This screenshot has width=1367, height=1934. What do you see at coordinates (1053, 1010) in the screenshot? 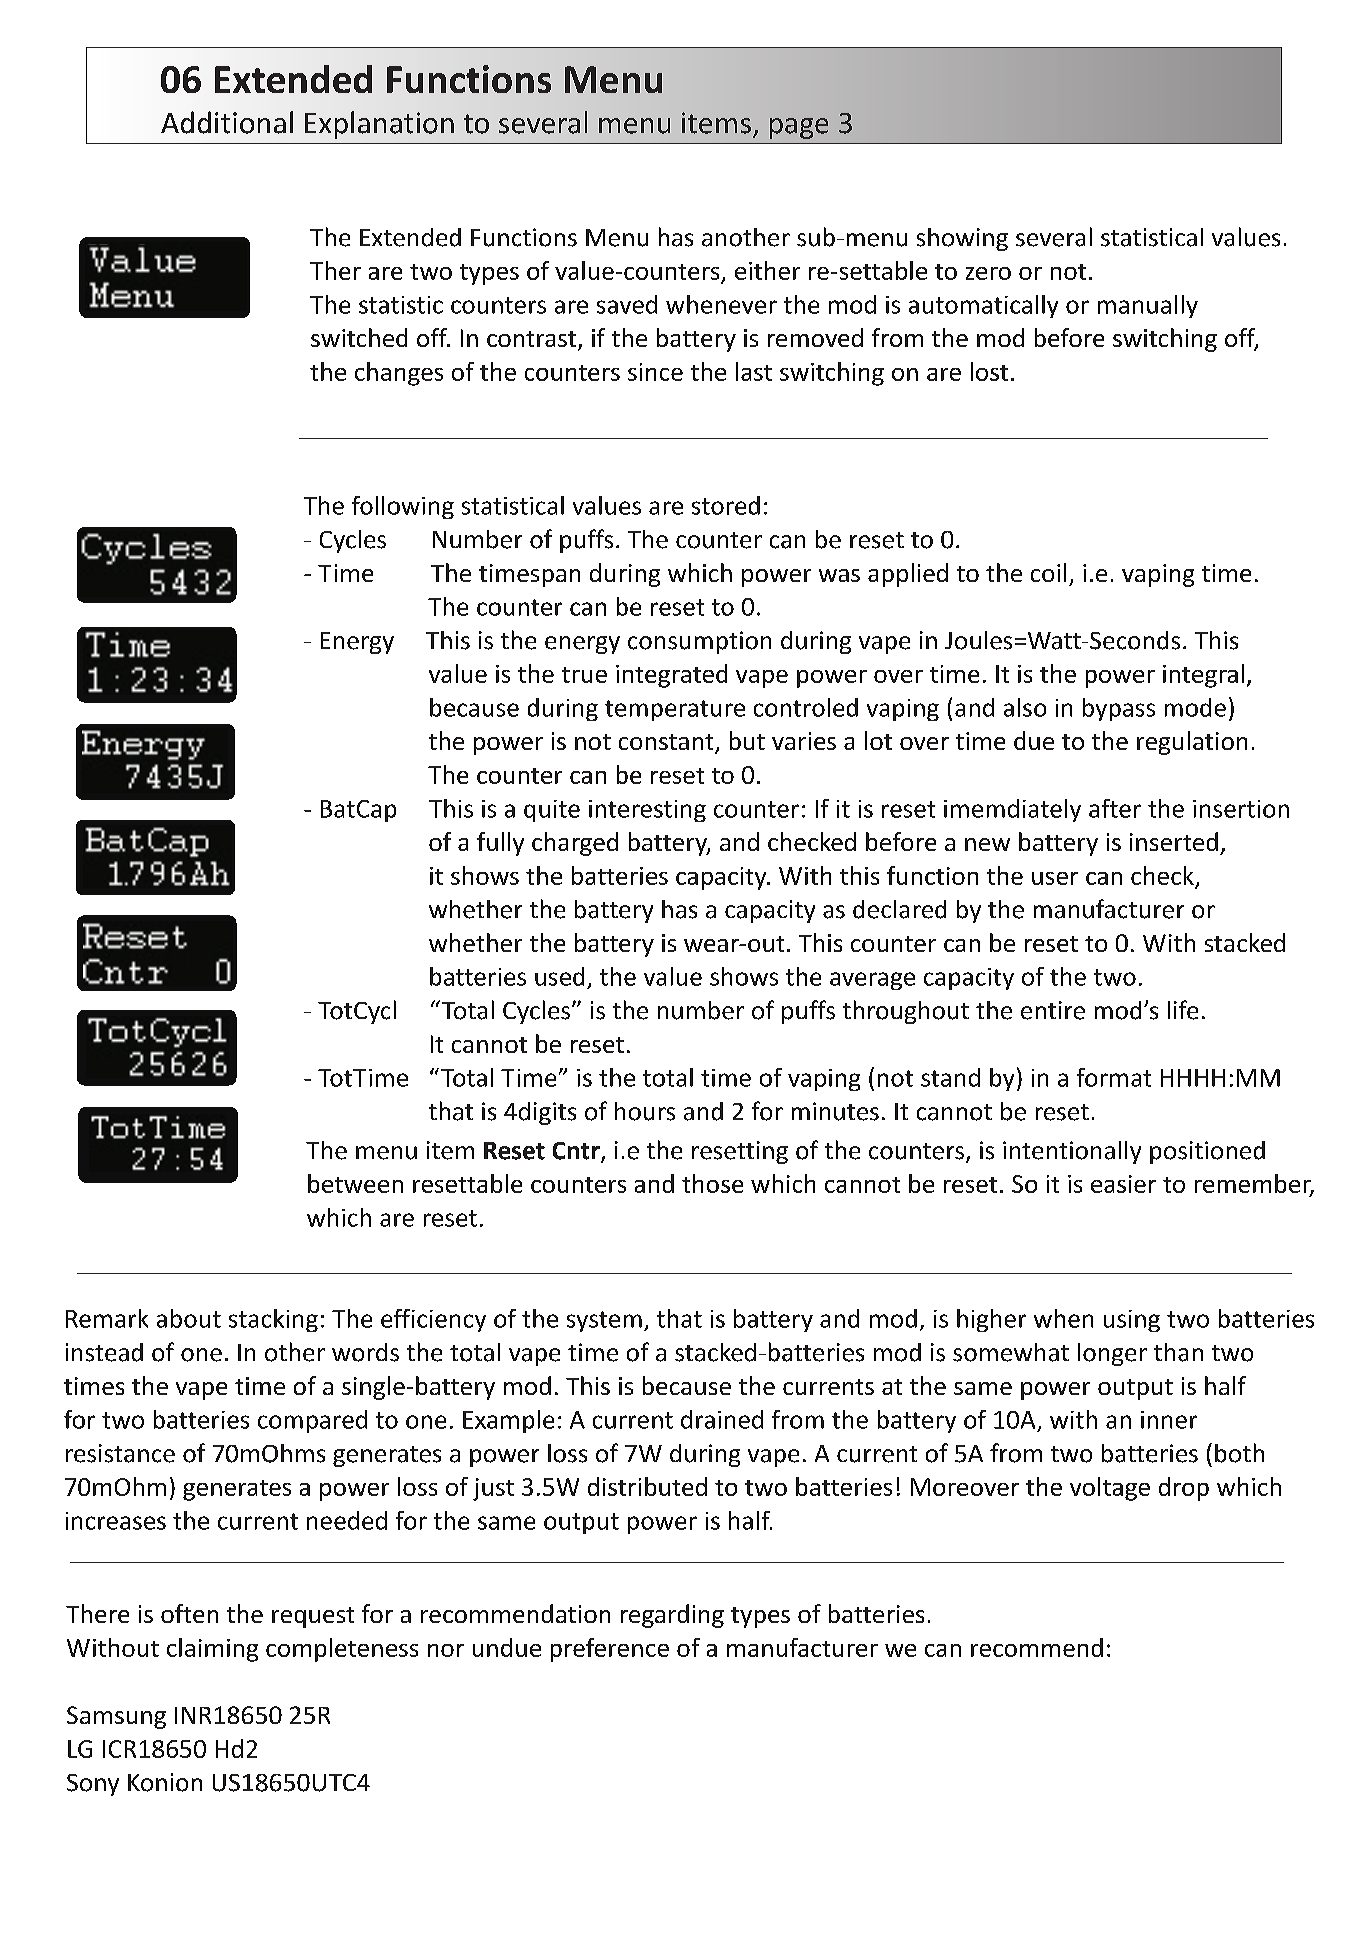
I see `entire` at bounding box center [1053, 1010].
